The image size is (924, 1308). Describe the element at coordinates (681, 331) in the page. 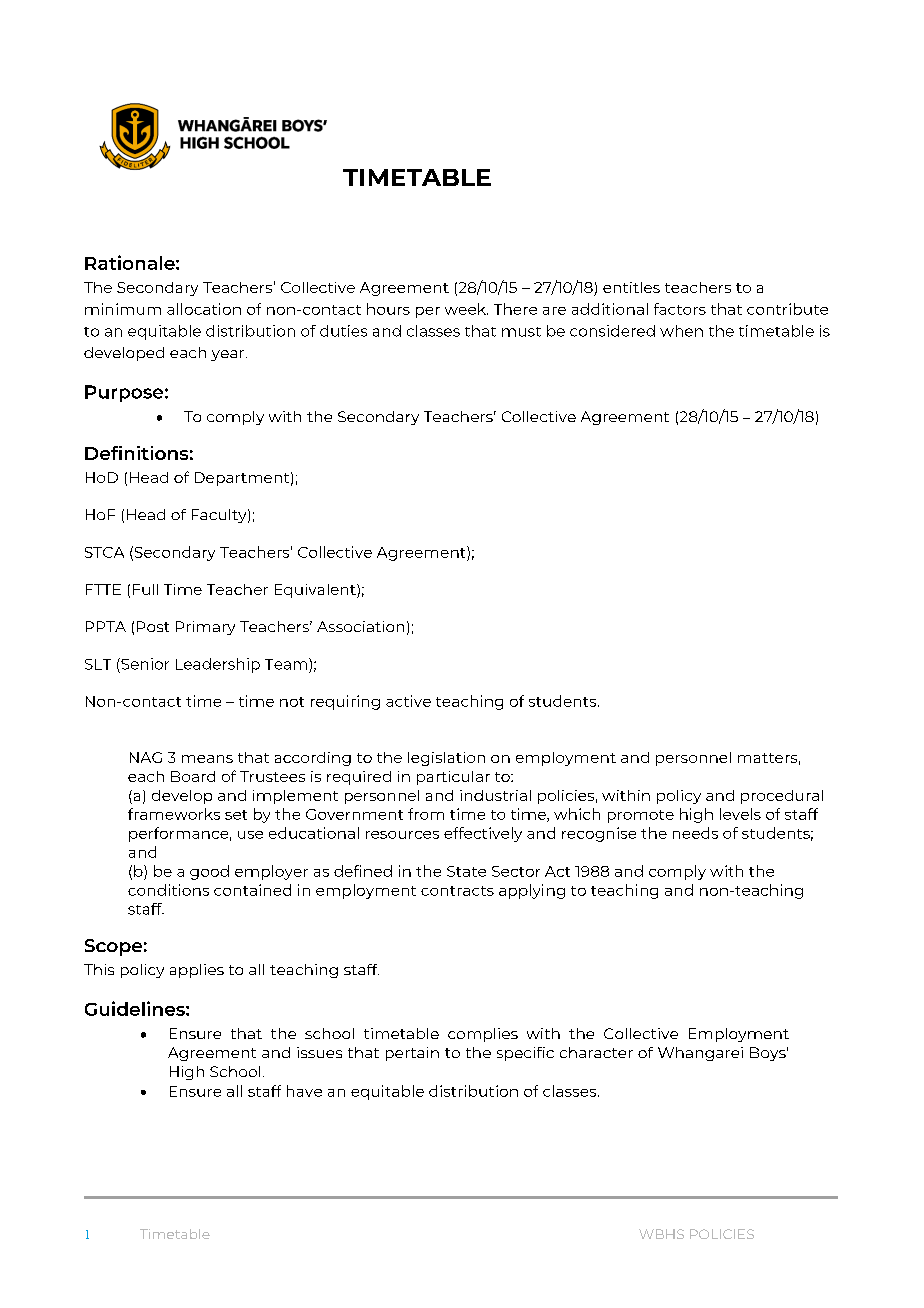

I see `when` at that location.
